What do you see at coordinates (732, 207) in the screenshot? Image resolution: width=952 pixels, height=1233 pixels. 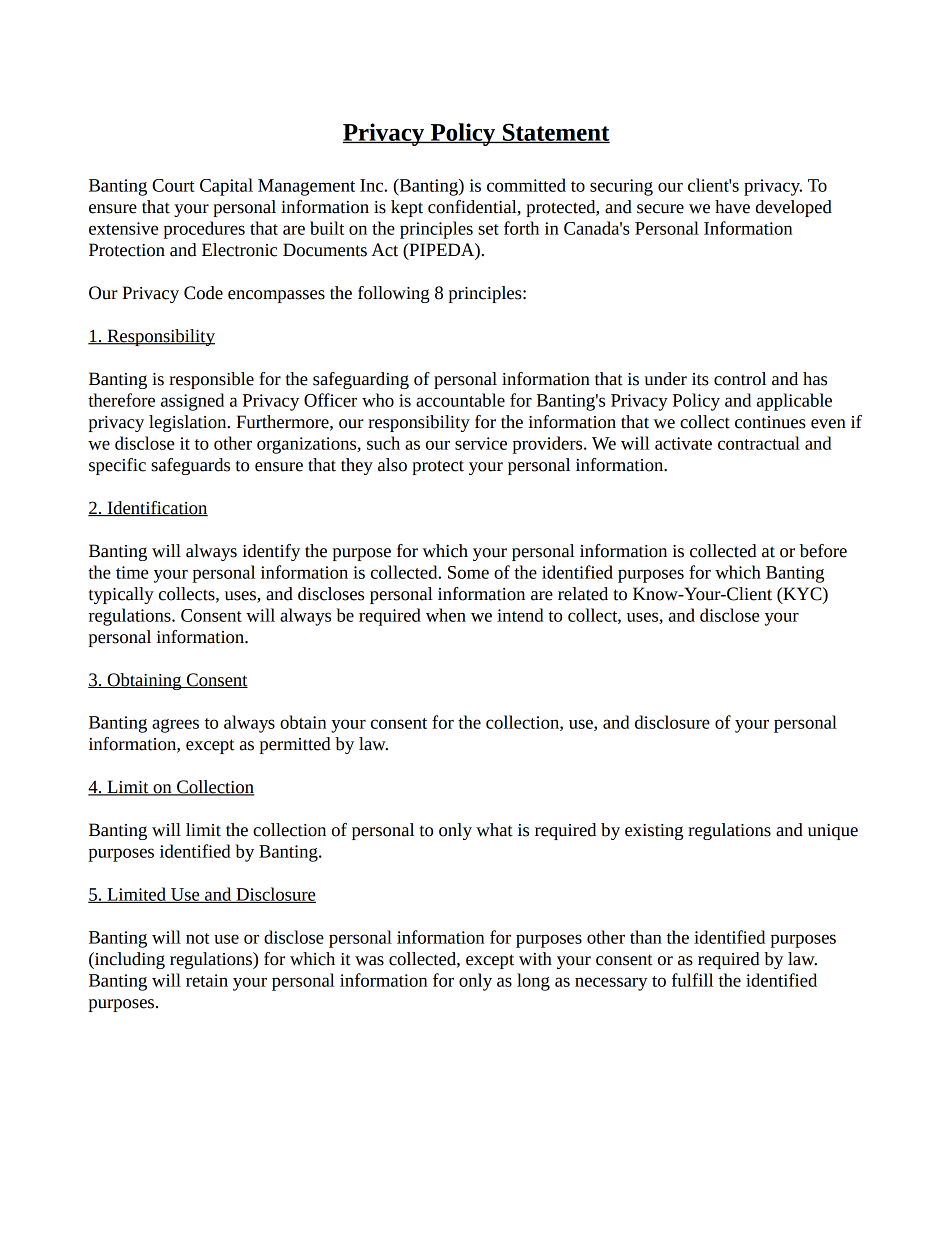 I see `have` at bounding box center [732, 207].
